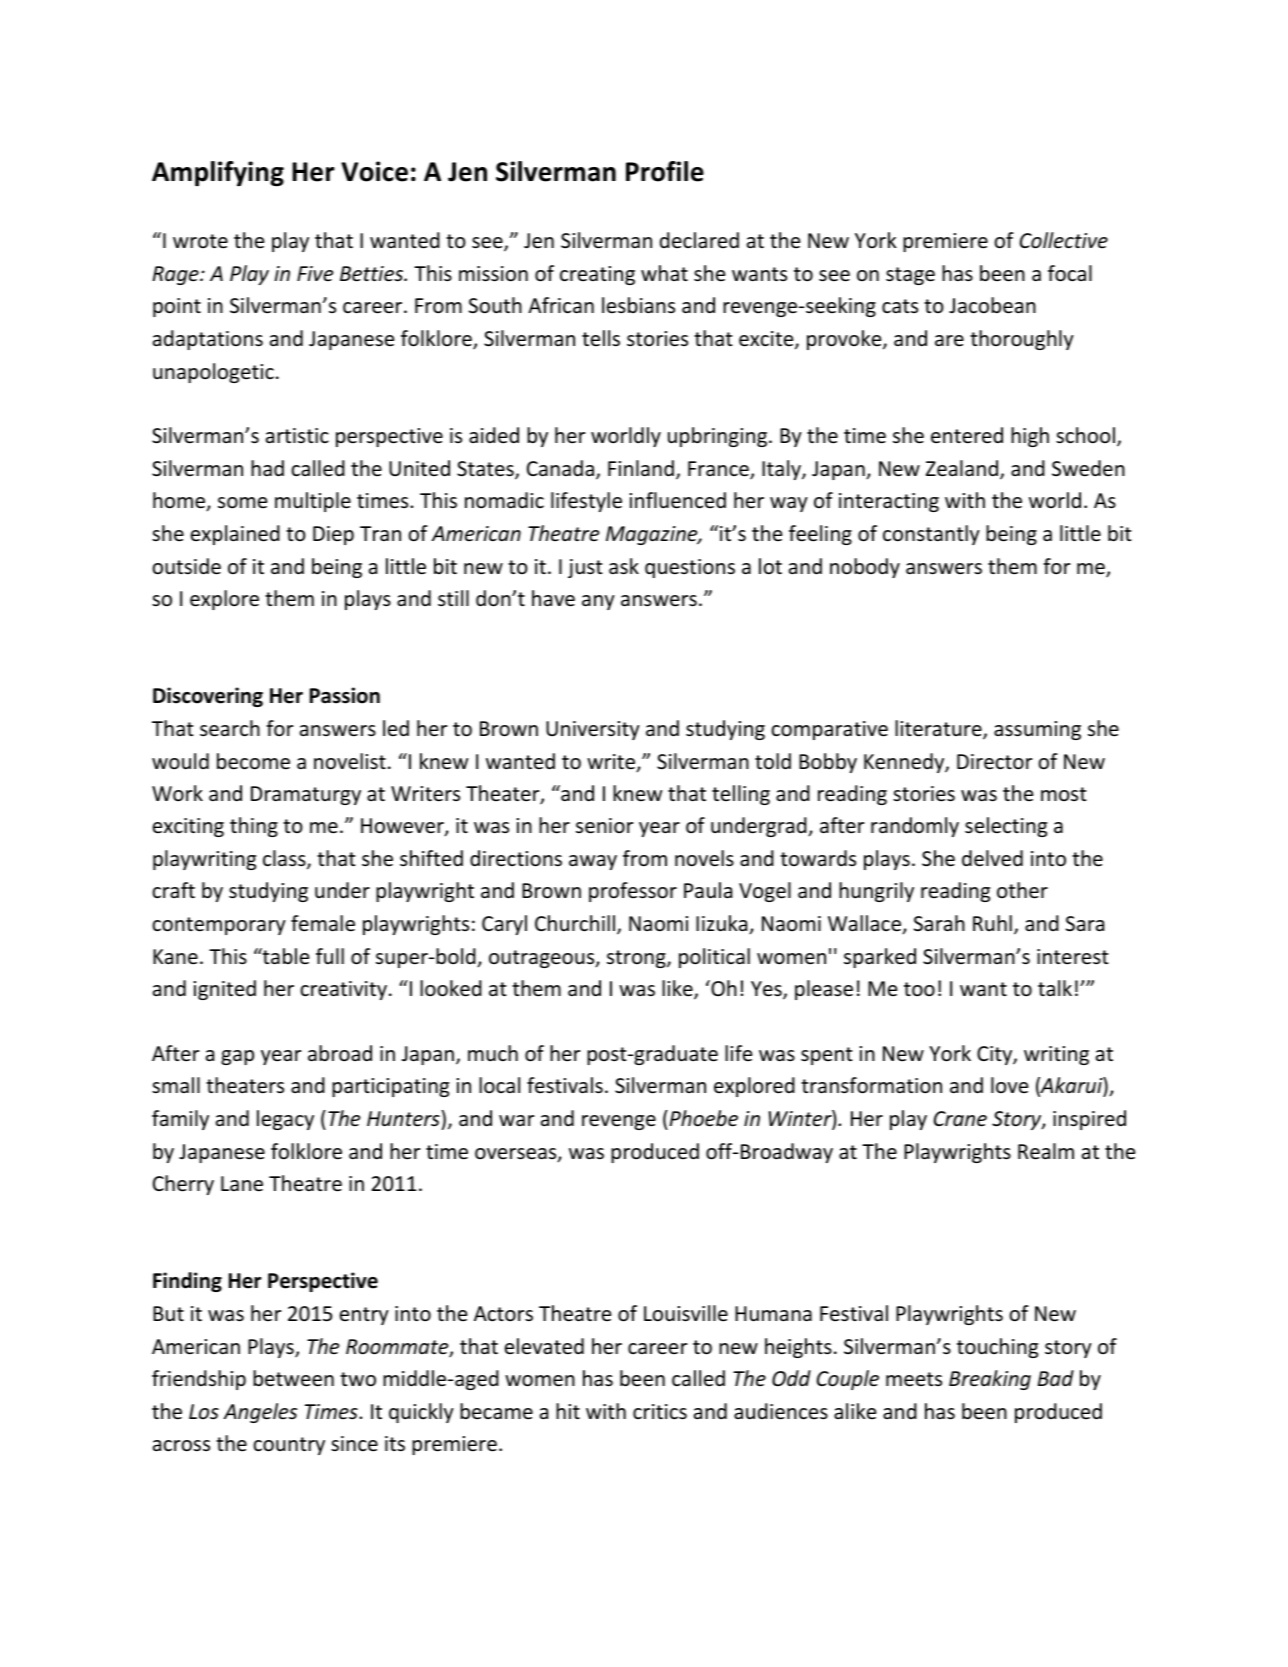 The height and width of the screenshot is (1667, 1288). Describe the element at coordinates (931, 535) in the screenshot. I see `constantly` at that location.
